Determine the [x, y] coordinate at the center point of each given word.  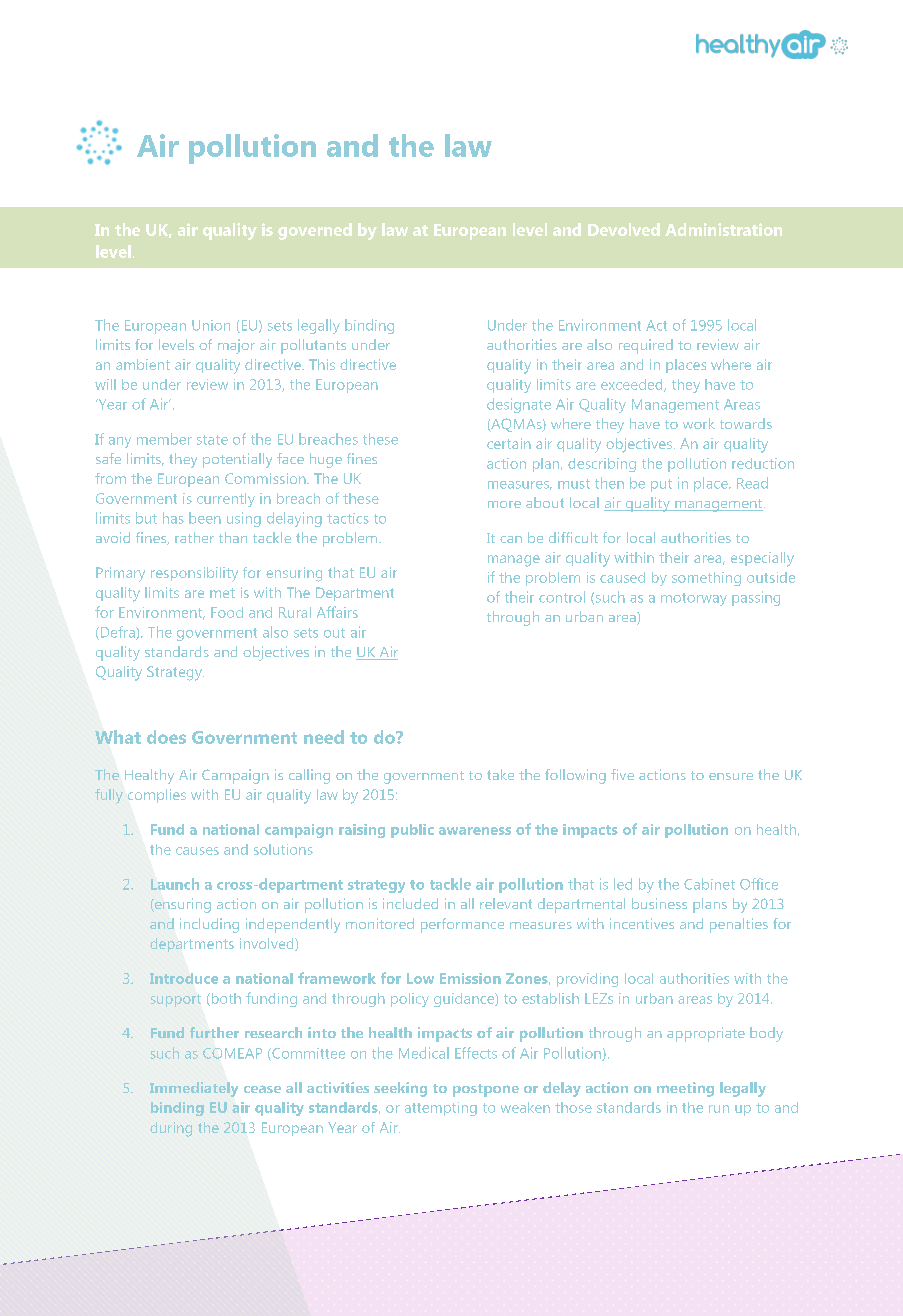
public [412, 831]
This [322, 364]
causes [197, 851]
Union [211, 325]
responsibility [194, 574]
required [646, 346]
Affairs [337, 612]
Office [759, 884]
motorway [694, 599]
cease [262, 1089]
